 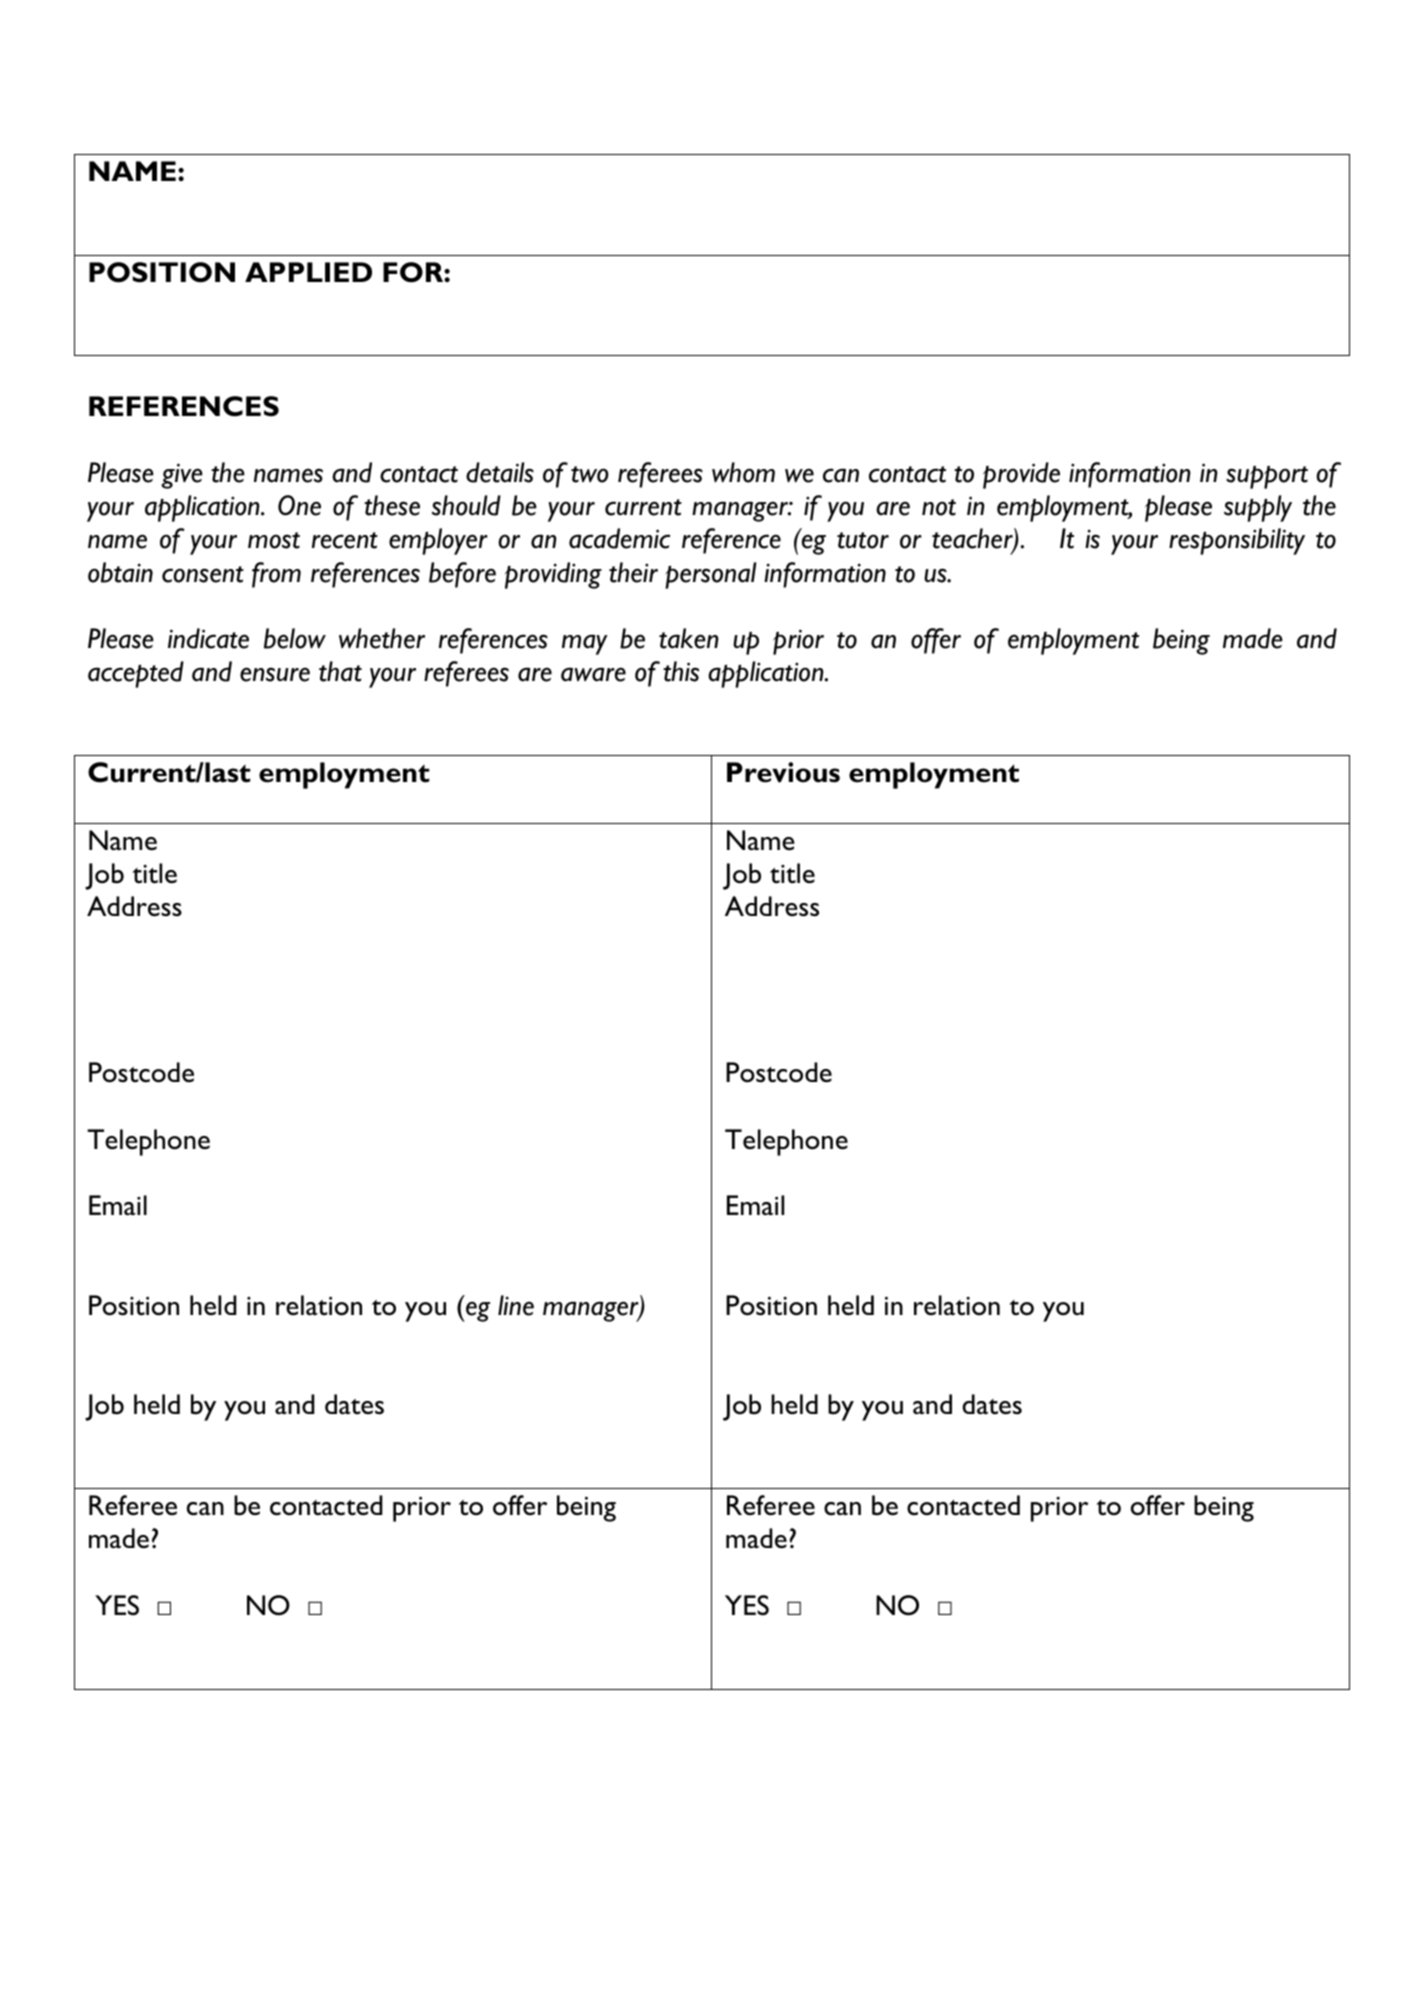 What do you see at coordinates (1021, 475) in the screenshot?
I see `provide` at bounding box center [1021, 475].
